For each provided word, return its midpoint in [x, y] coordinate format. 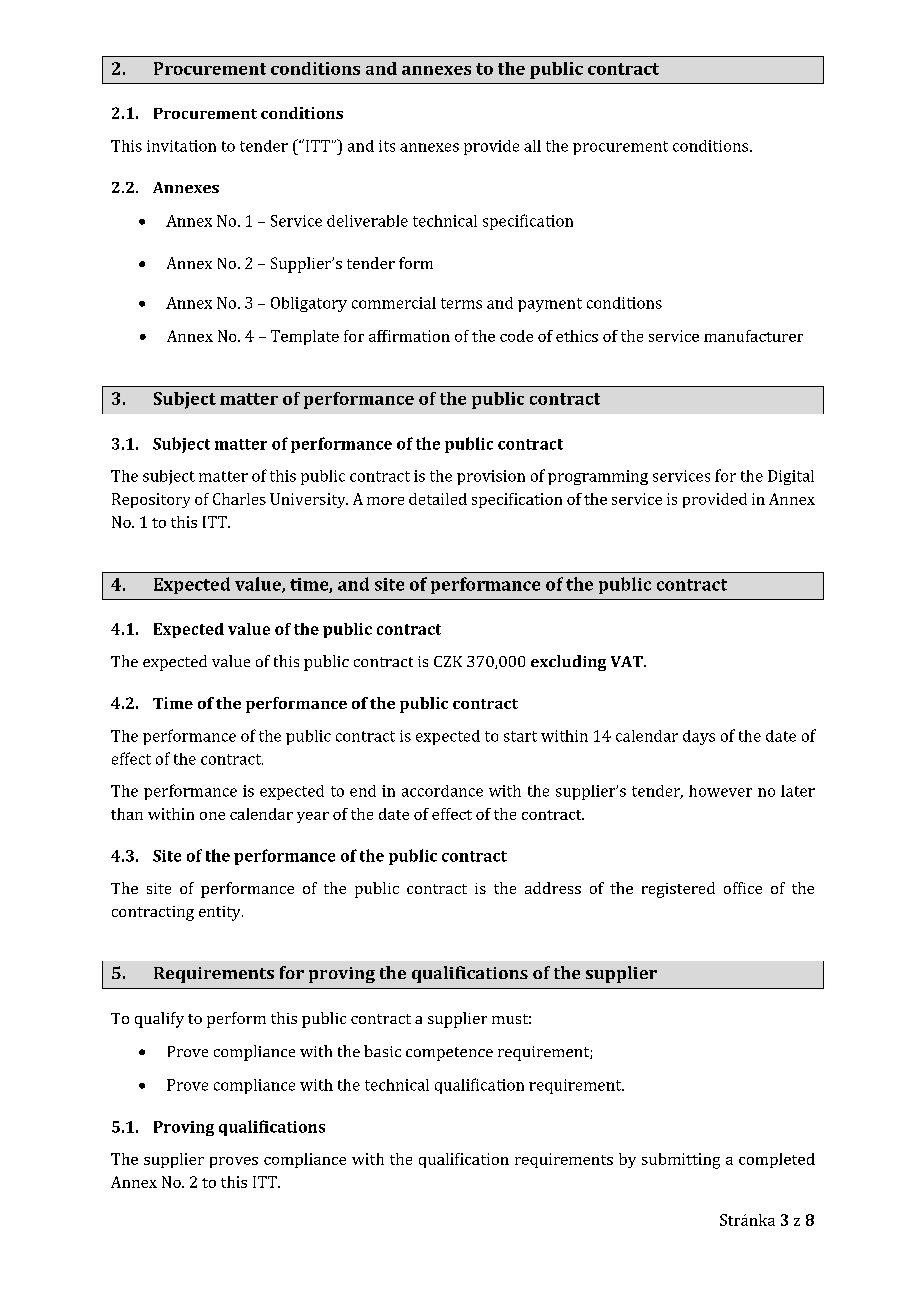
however [720, 791]
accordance [442, 791]
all [532, 146]
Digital [791, 477]
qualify [159, 1020]
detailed [438, 499]
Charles [239, 499]
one [212, 816]
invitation [181, 146]
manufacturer [753, 336]
